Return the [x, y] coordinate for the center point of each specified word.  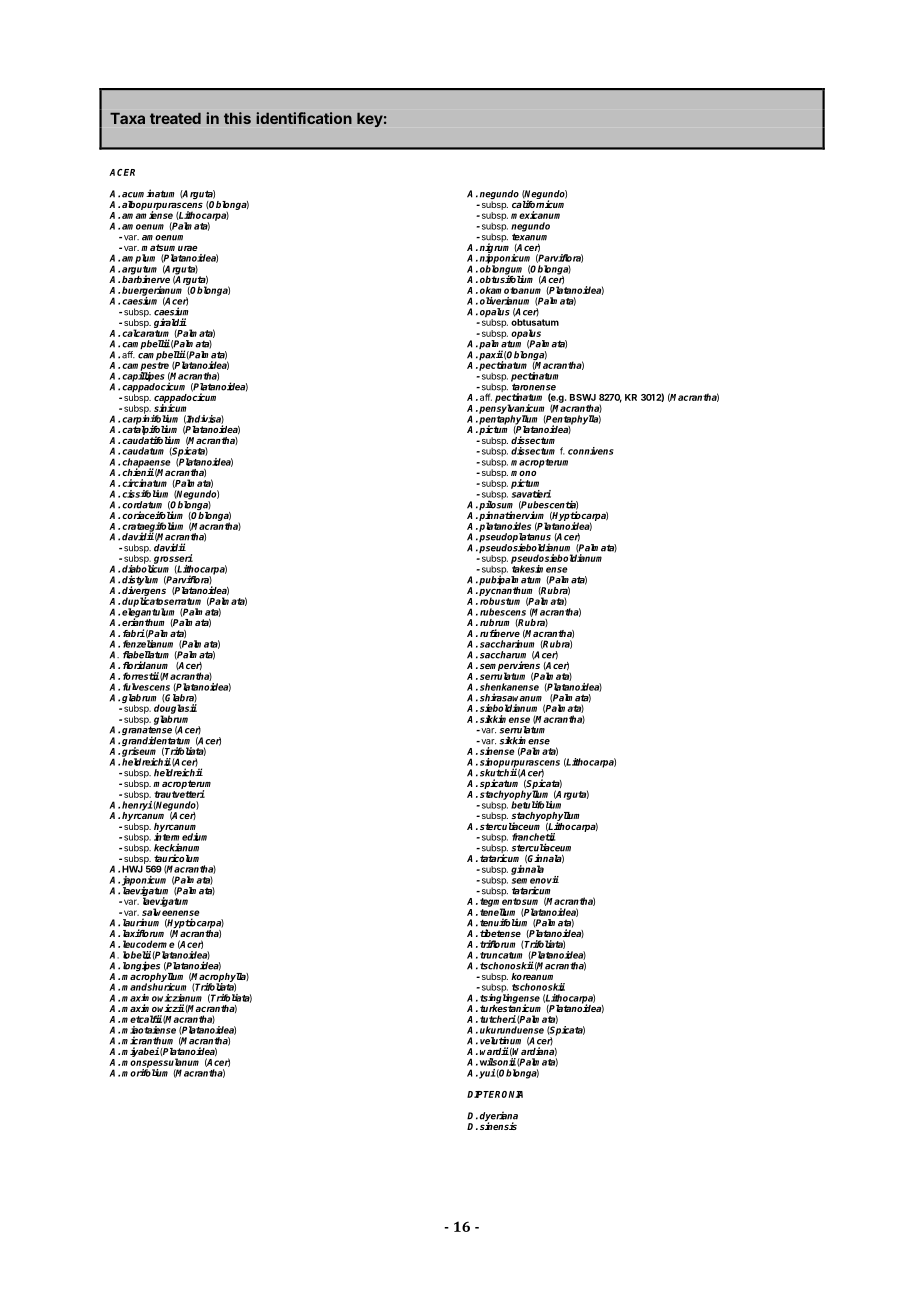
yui [487, 1074]
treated [175, 118]
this [237, 118]
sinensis [498, 1126]
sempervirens [510, 667]
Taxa [127, 118]
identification [304, 118]
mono [523, 473]
